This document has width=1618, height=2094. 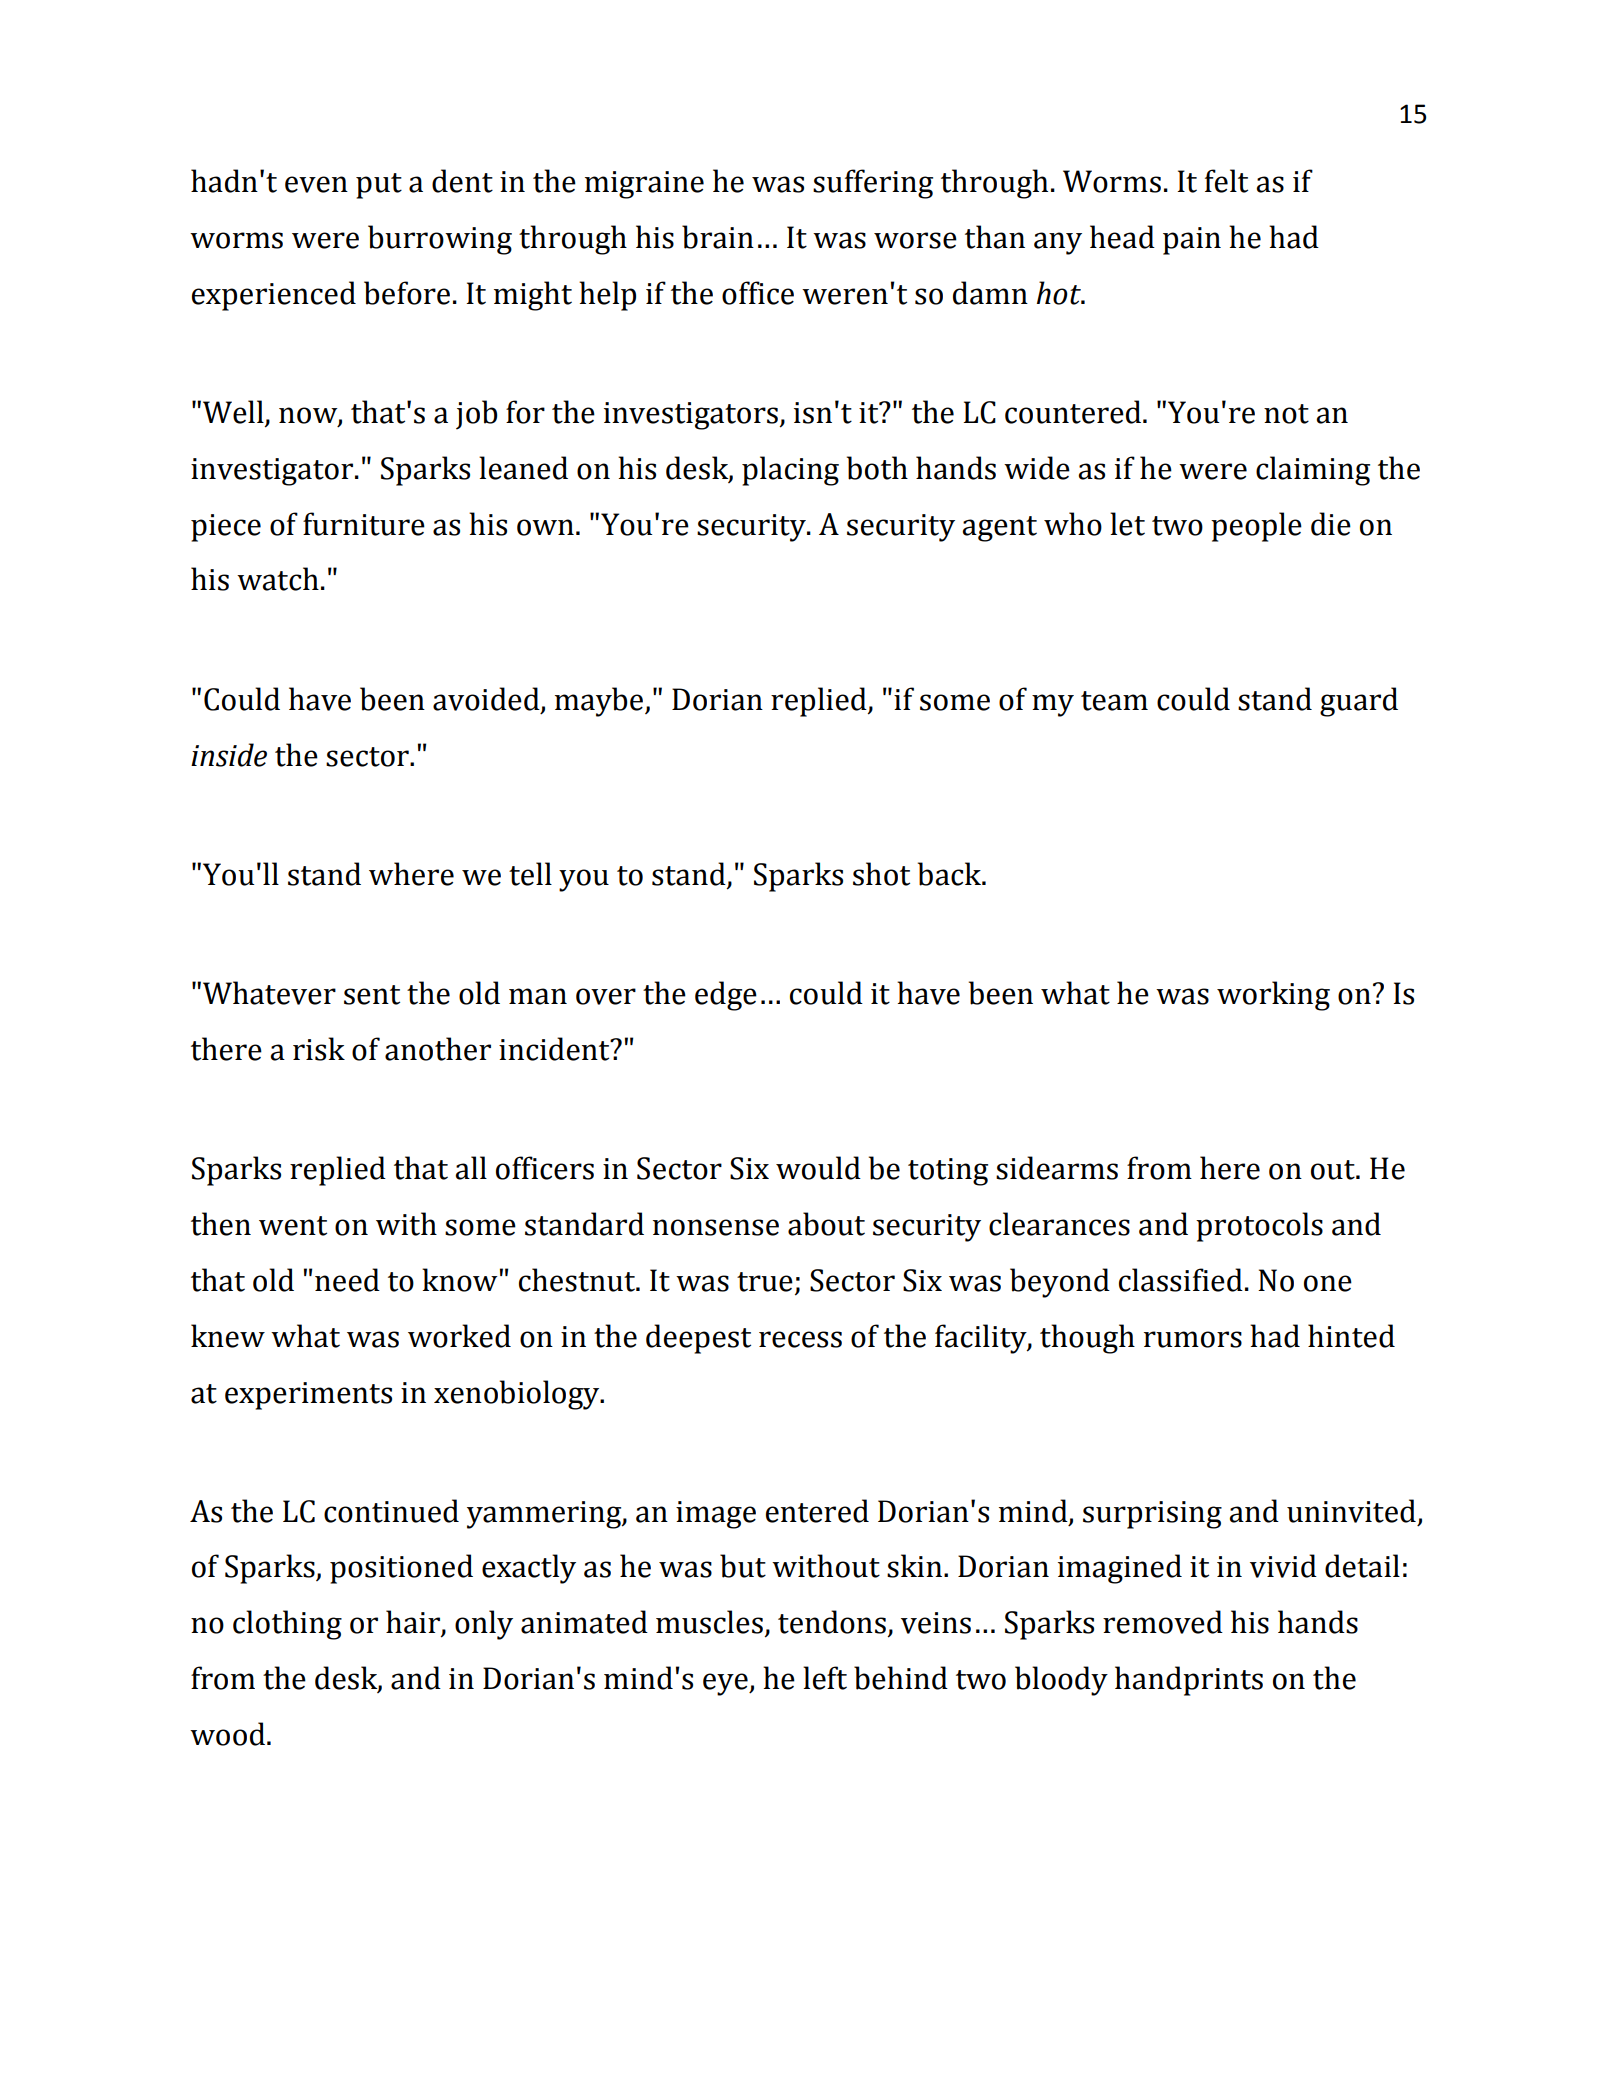 I want to click on left, so click(x=825, y=1678).
